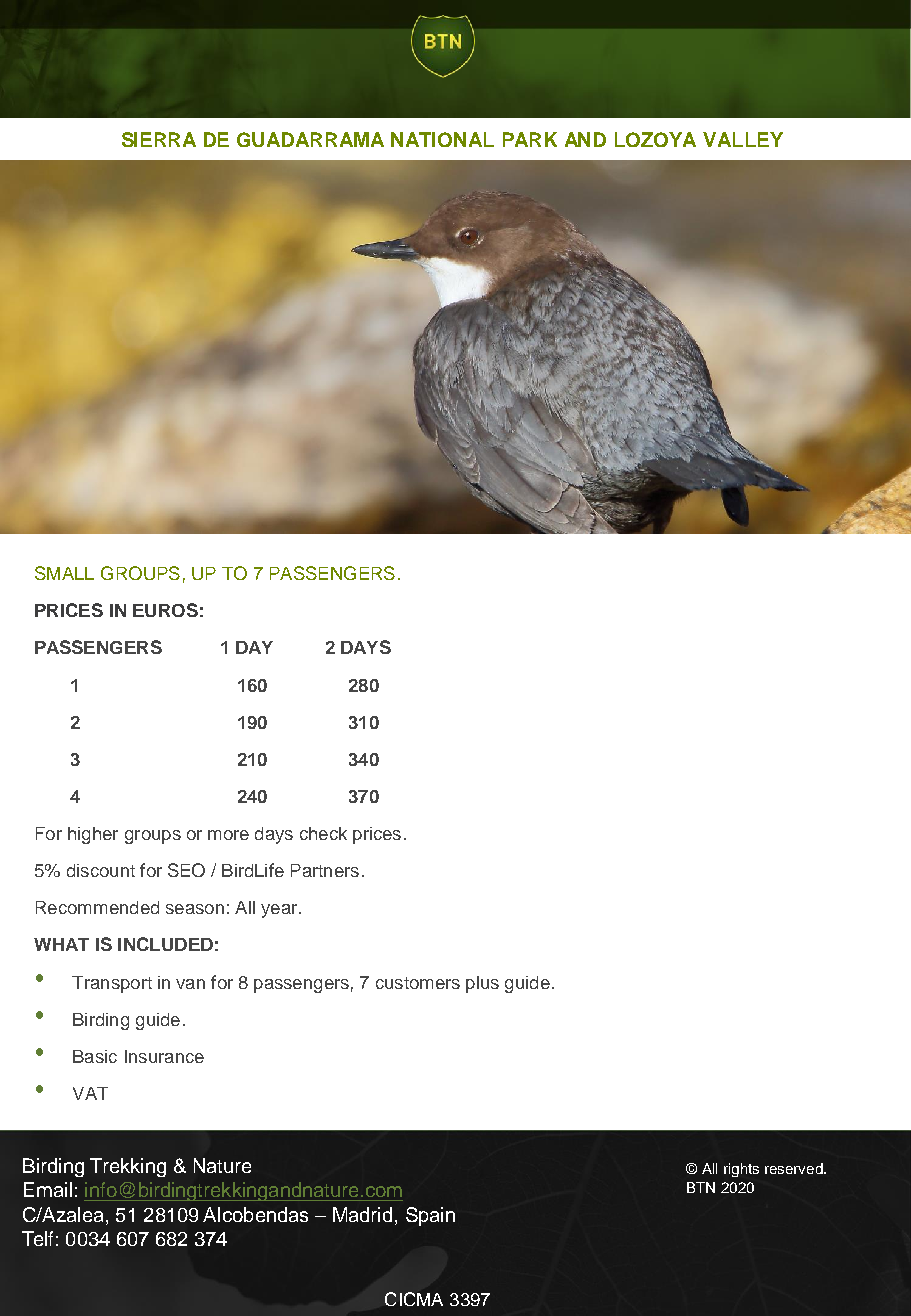 The width and height of the page is (911, 1316). What do you see at coordinates (530, 139) in the page?
I see `PARK` at bounding box center [530, 139].
